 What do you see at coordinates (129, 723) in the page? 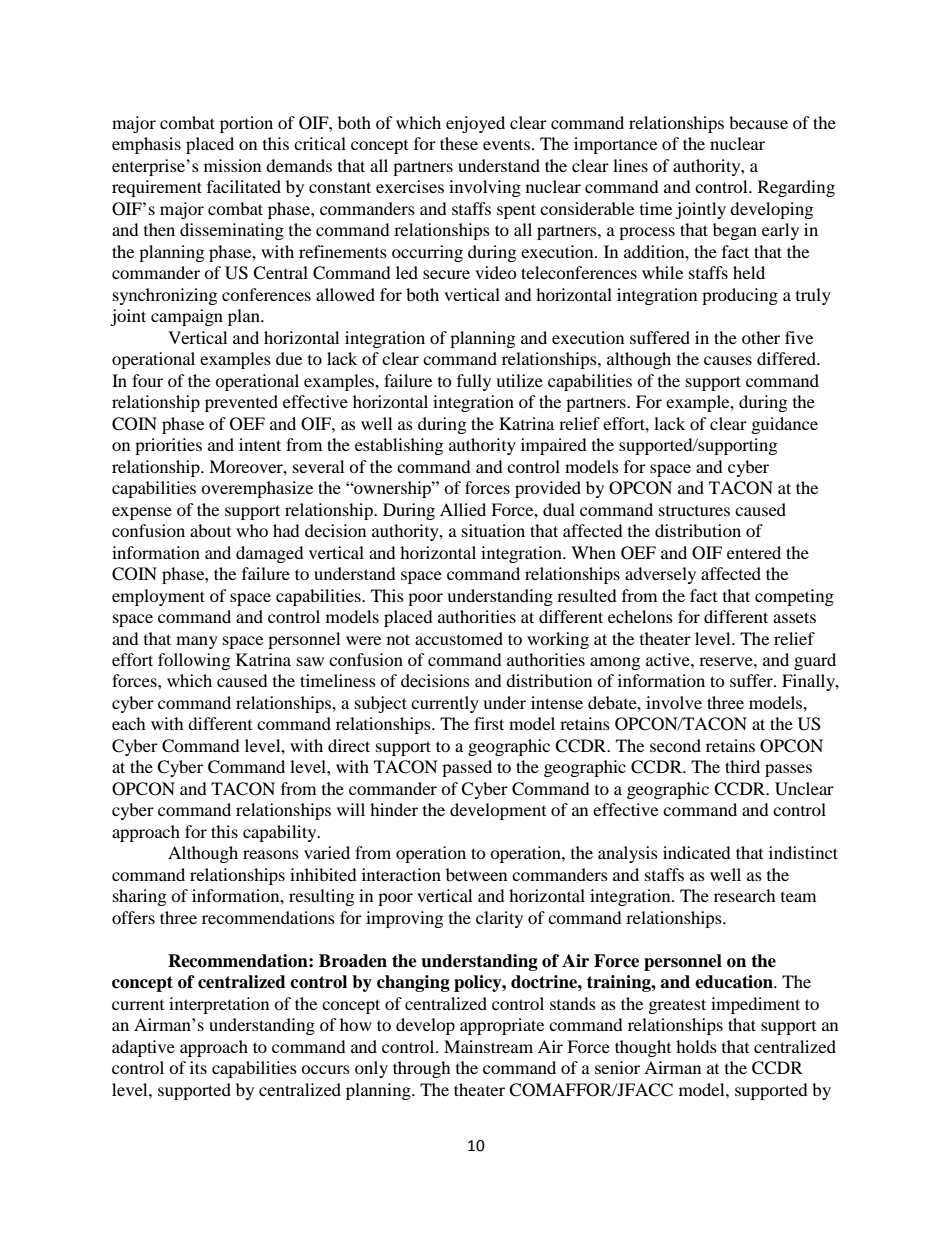
I see `each` at bounding box center [129, 723].
